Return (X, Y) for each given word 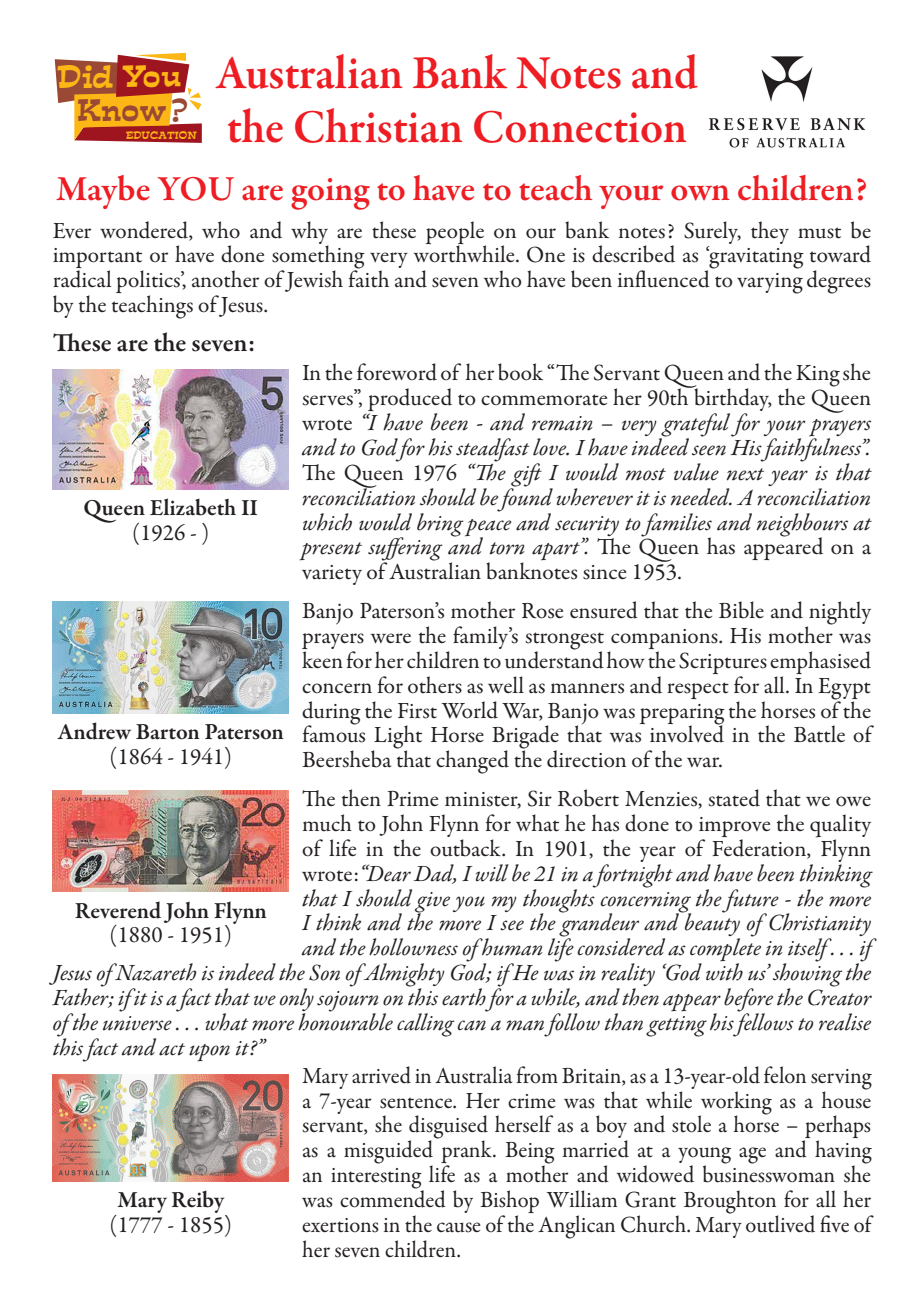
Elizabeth (193, 507)
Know (121, 110)
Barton (168, 732)
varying (770, 283)
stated (734, 798)
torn (507, 548)
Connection (580, 127)
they (770, 232)
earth (464, 997)
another (225, 279)
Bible (741, 610)
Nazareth (155, 972)
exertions (340, 1225)
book (520, 372)
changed (472, 762)
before (748, 1001)
